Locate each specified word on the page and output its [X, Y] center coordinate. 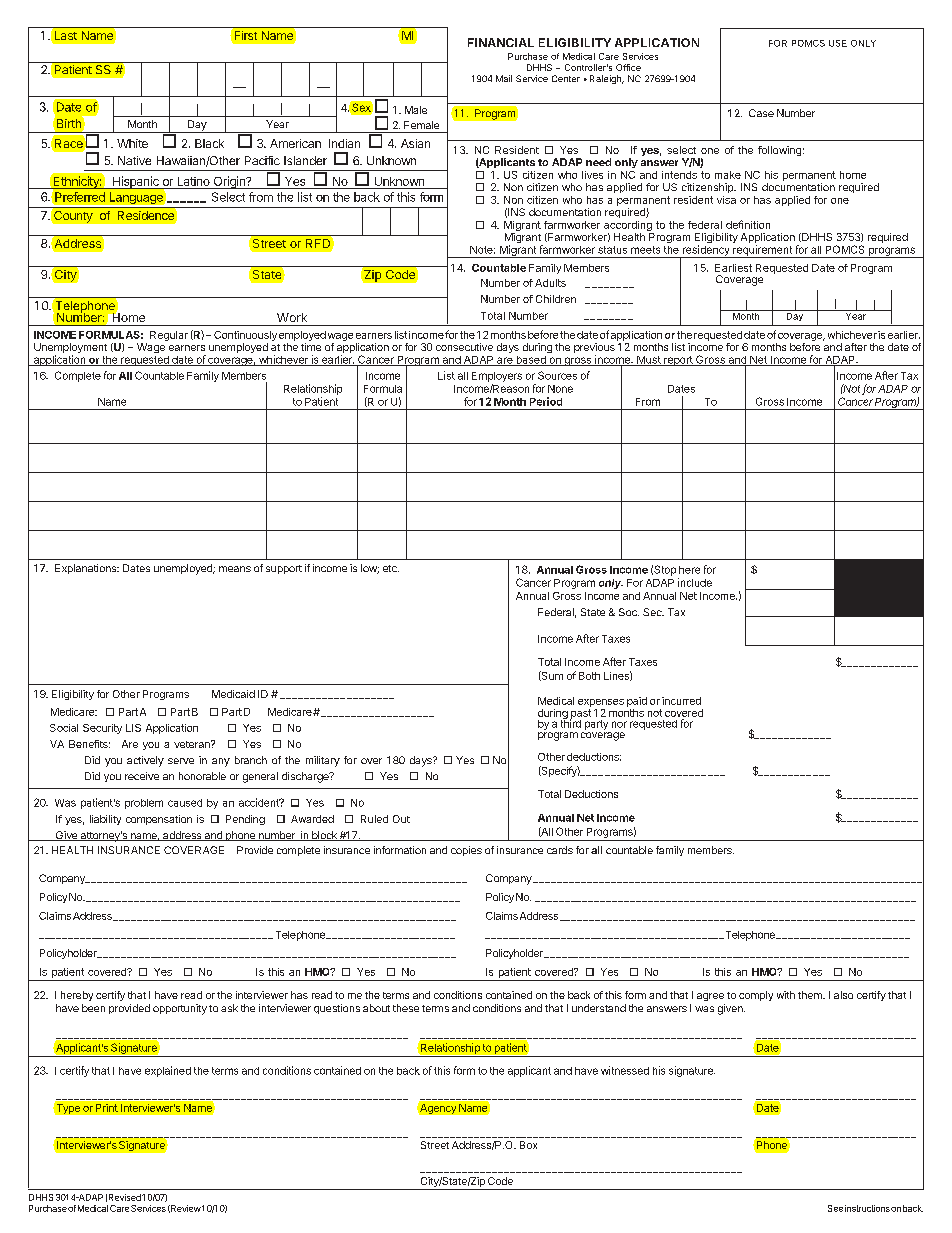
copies [466, 851]
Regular [169, 336]
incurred [681, 701]
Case [761, 113]
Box [528, 1145]
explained [168, 1071]
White [132, 143]
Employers [497, 377]
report [678, 361]
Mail [504, 78]
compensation [159, 820]
